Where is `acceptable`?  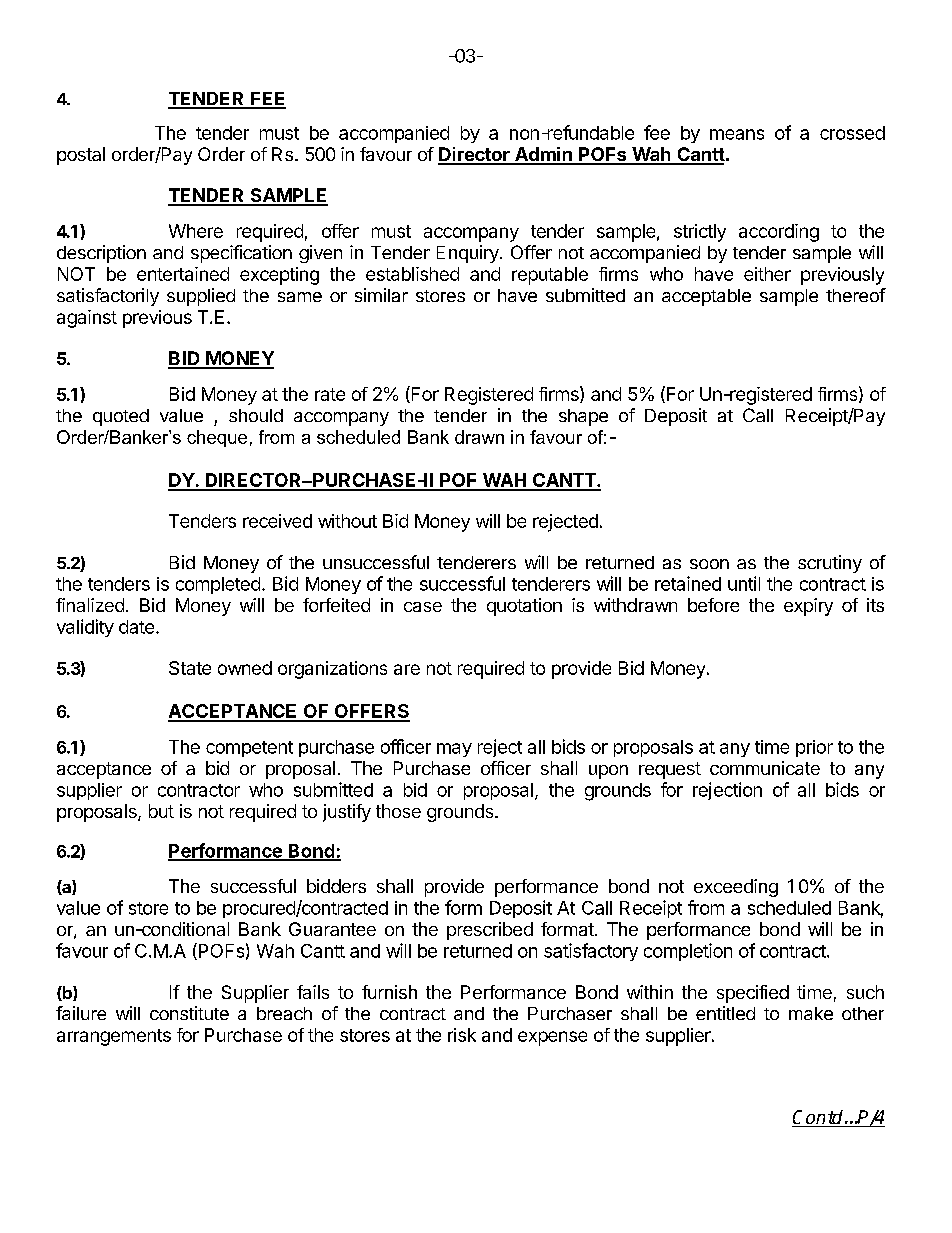
acceptable is located at coordinates (706, 297).
